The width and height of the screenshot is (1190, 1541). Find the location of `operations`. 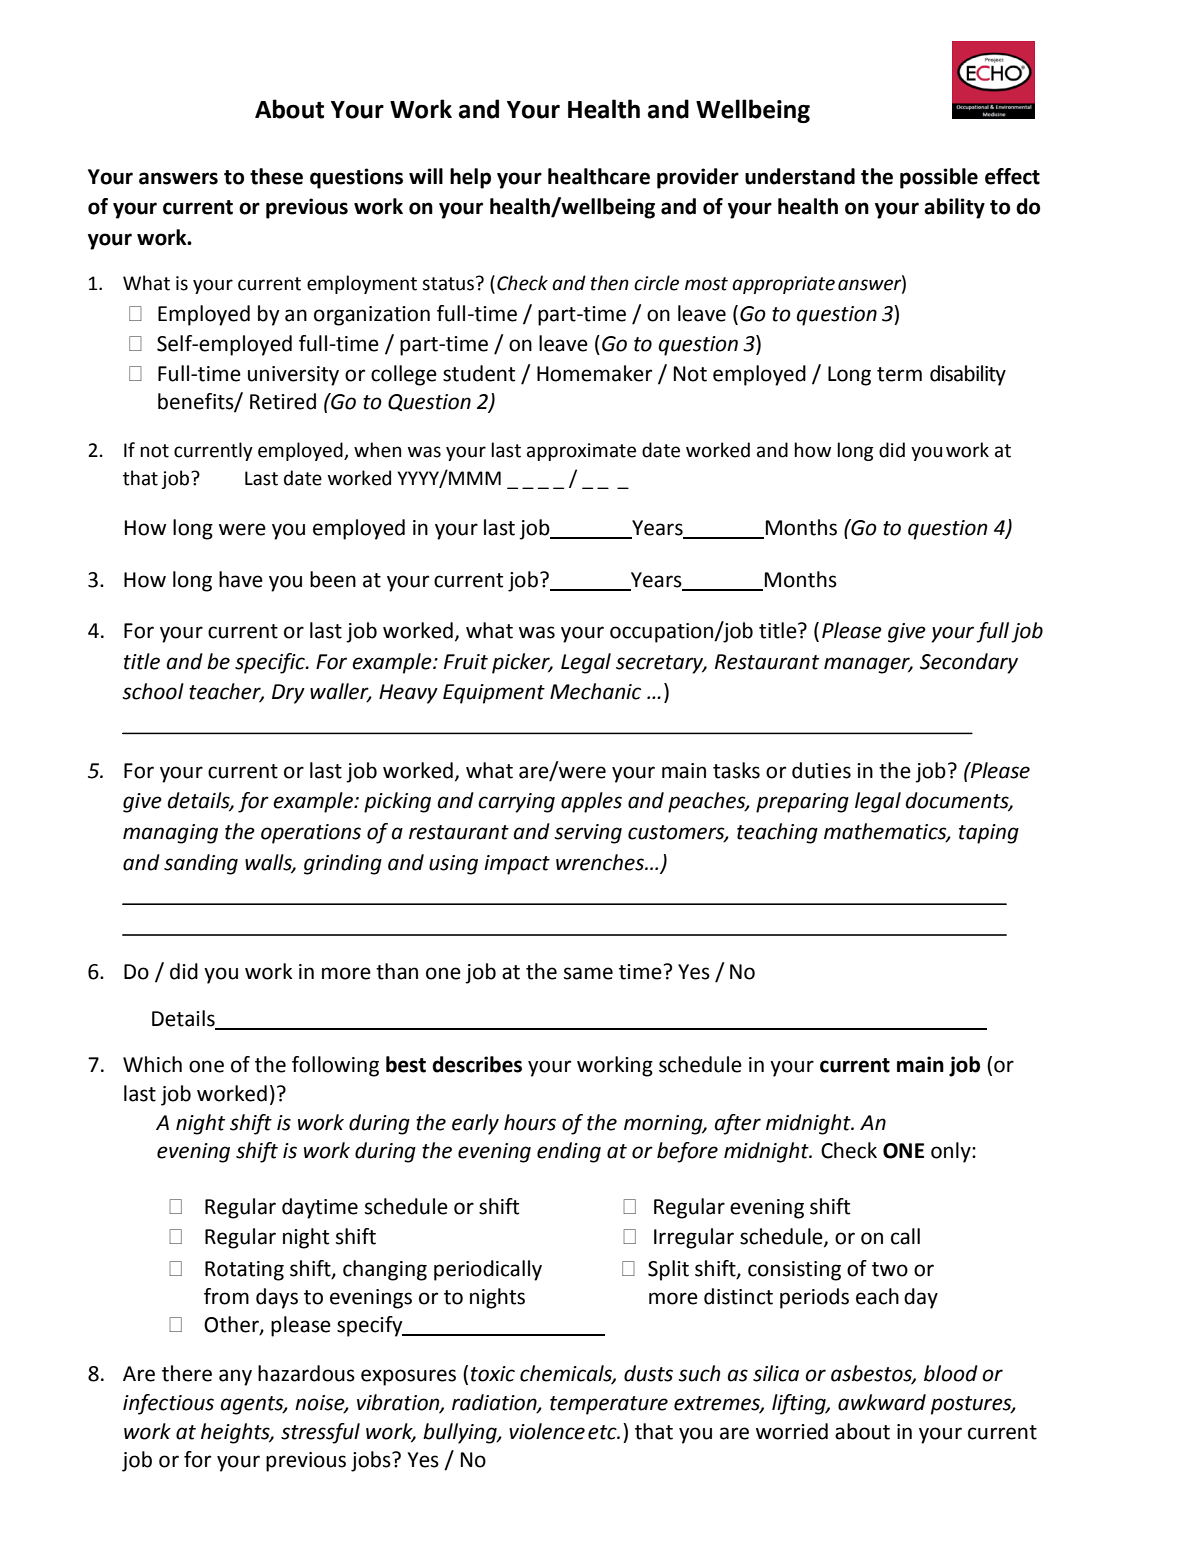

operations is located at coordinates (311, 834).
